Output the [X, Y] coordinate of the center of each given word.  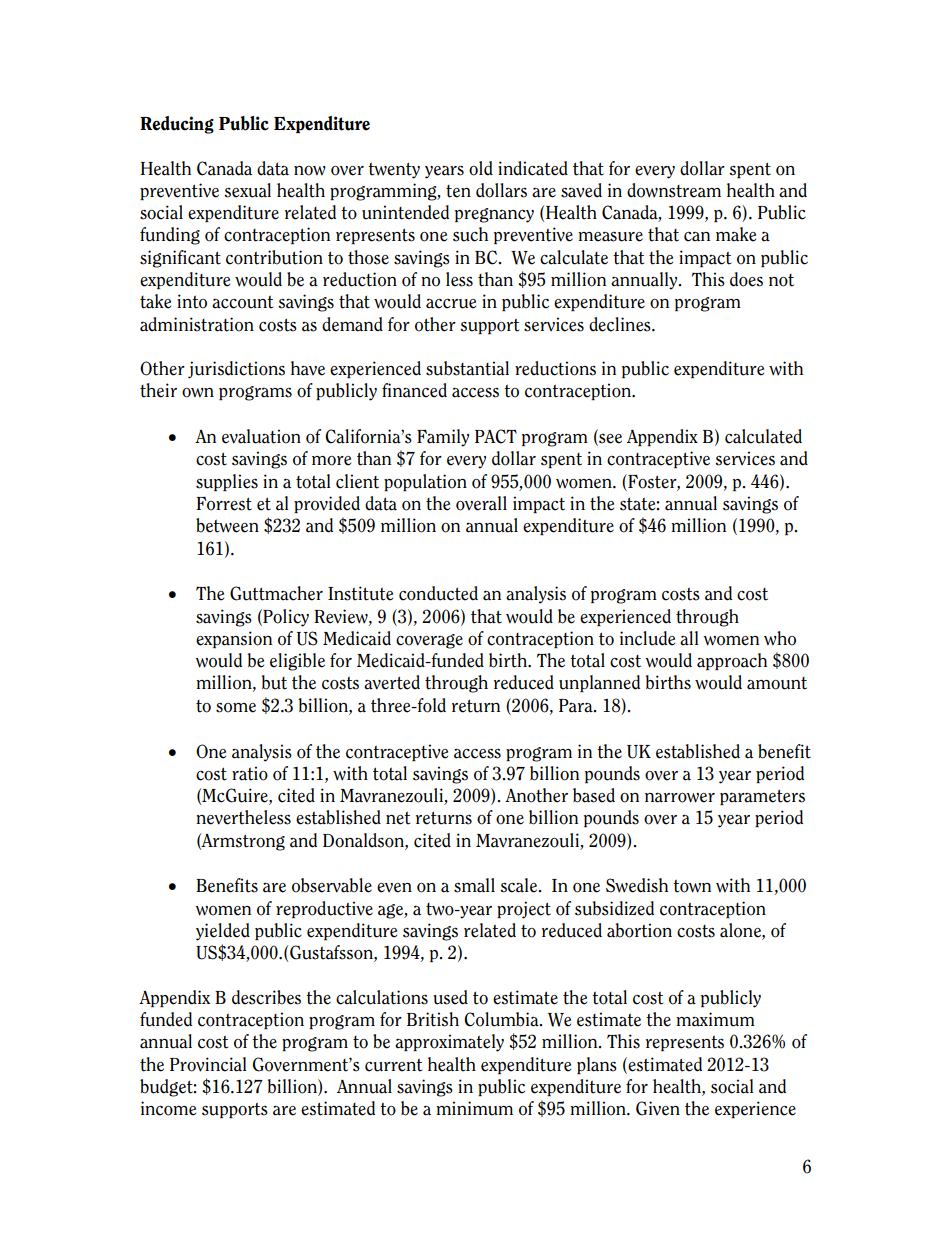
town [692, 886]
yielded [223, 932]
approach [732, 661]
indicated [533, 168]
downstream [674, 190]
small [474, 885]
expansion [234, 639]
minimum [474, 1108]
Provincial [208, 1064]
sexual [247, 190]
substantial [467, 368]
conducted [438, 593]
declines [621, 324]
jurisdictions [236, 370]
